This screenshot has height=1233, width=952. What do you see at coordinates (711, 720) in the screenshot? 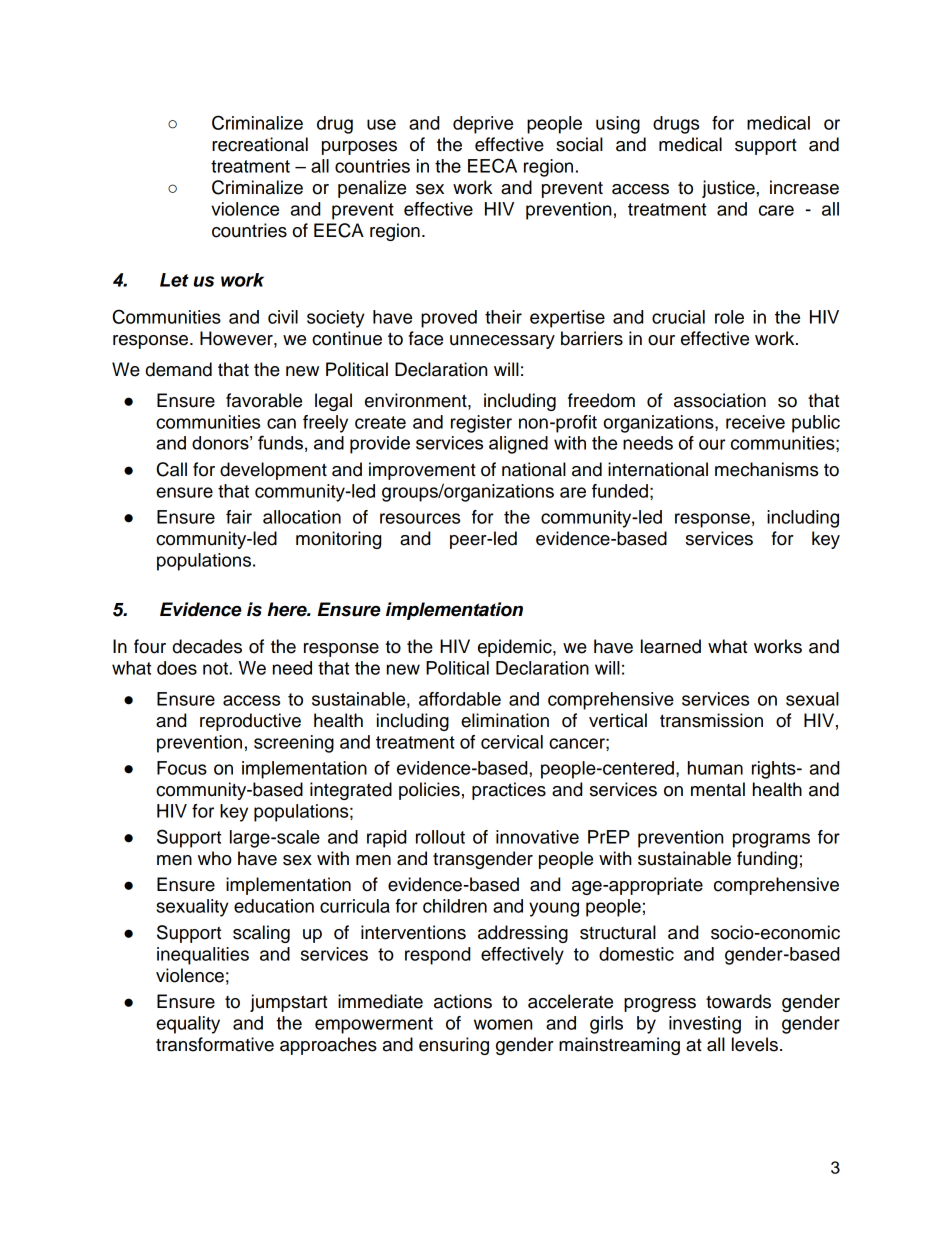
I see `transmission` at bounding box center [711, 720].
